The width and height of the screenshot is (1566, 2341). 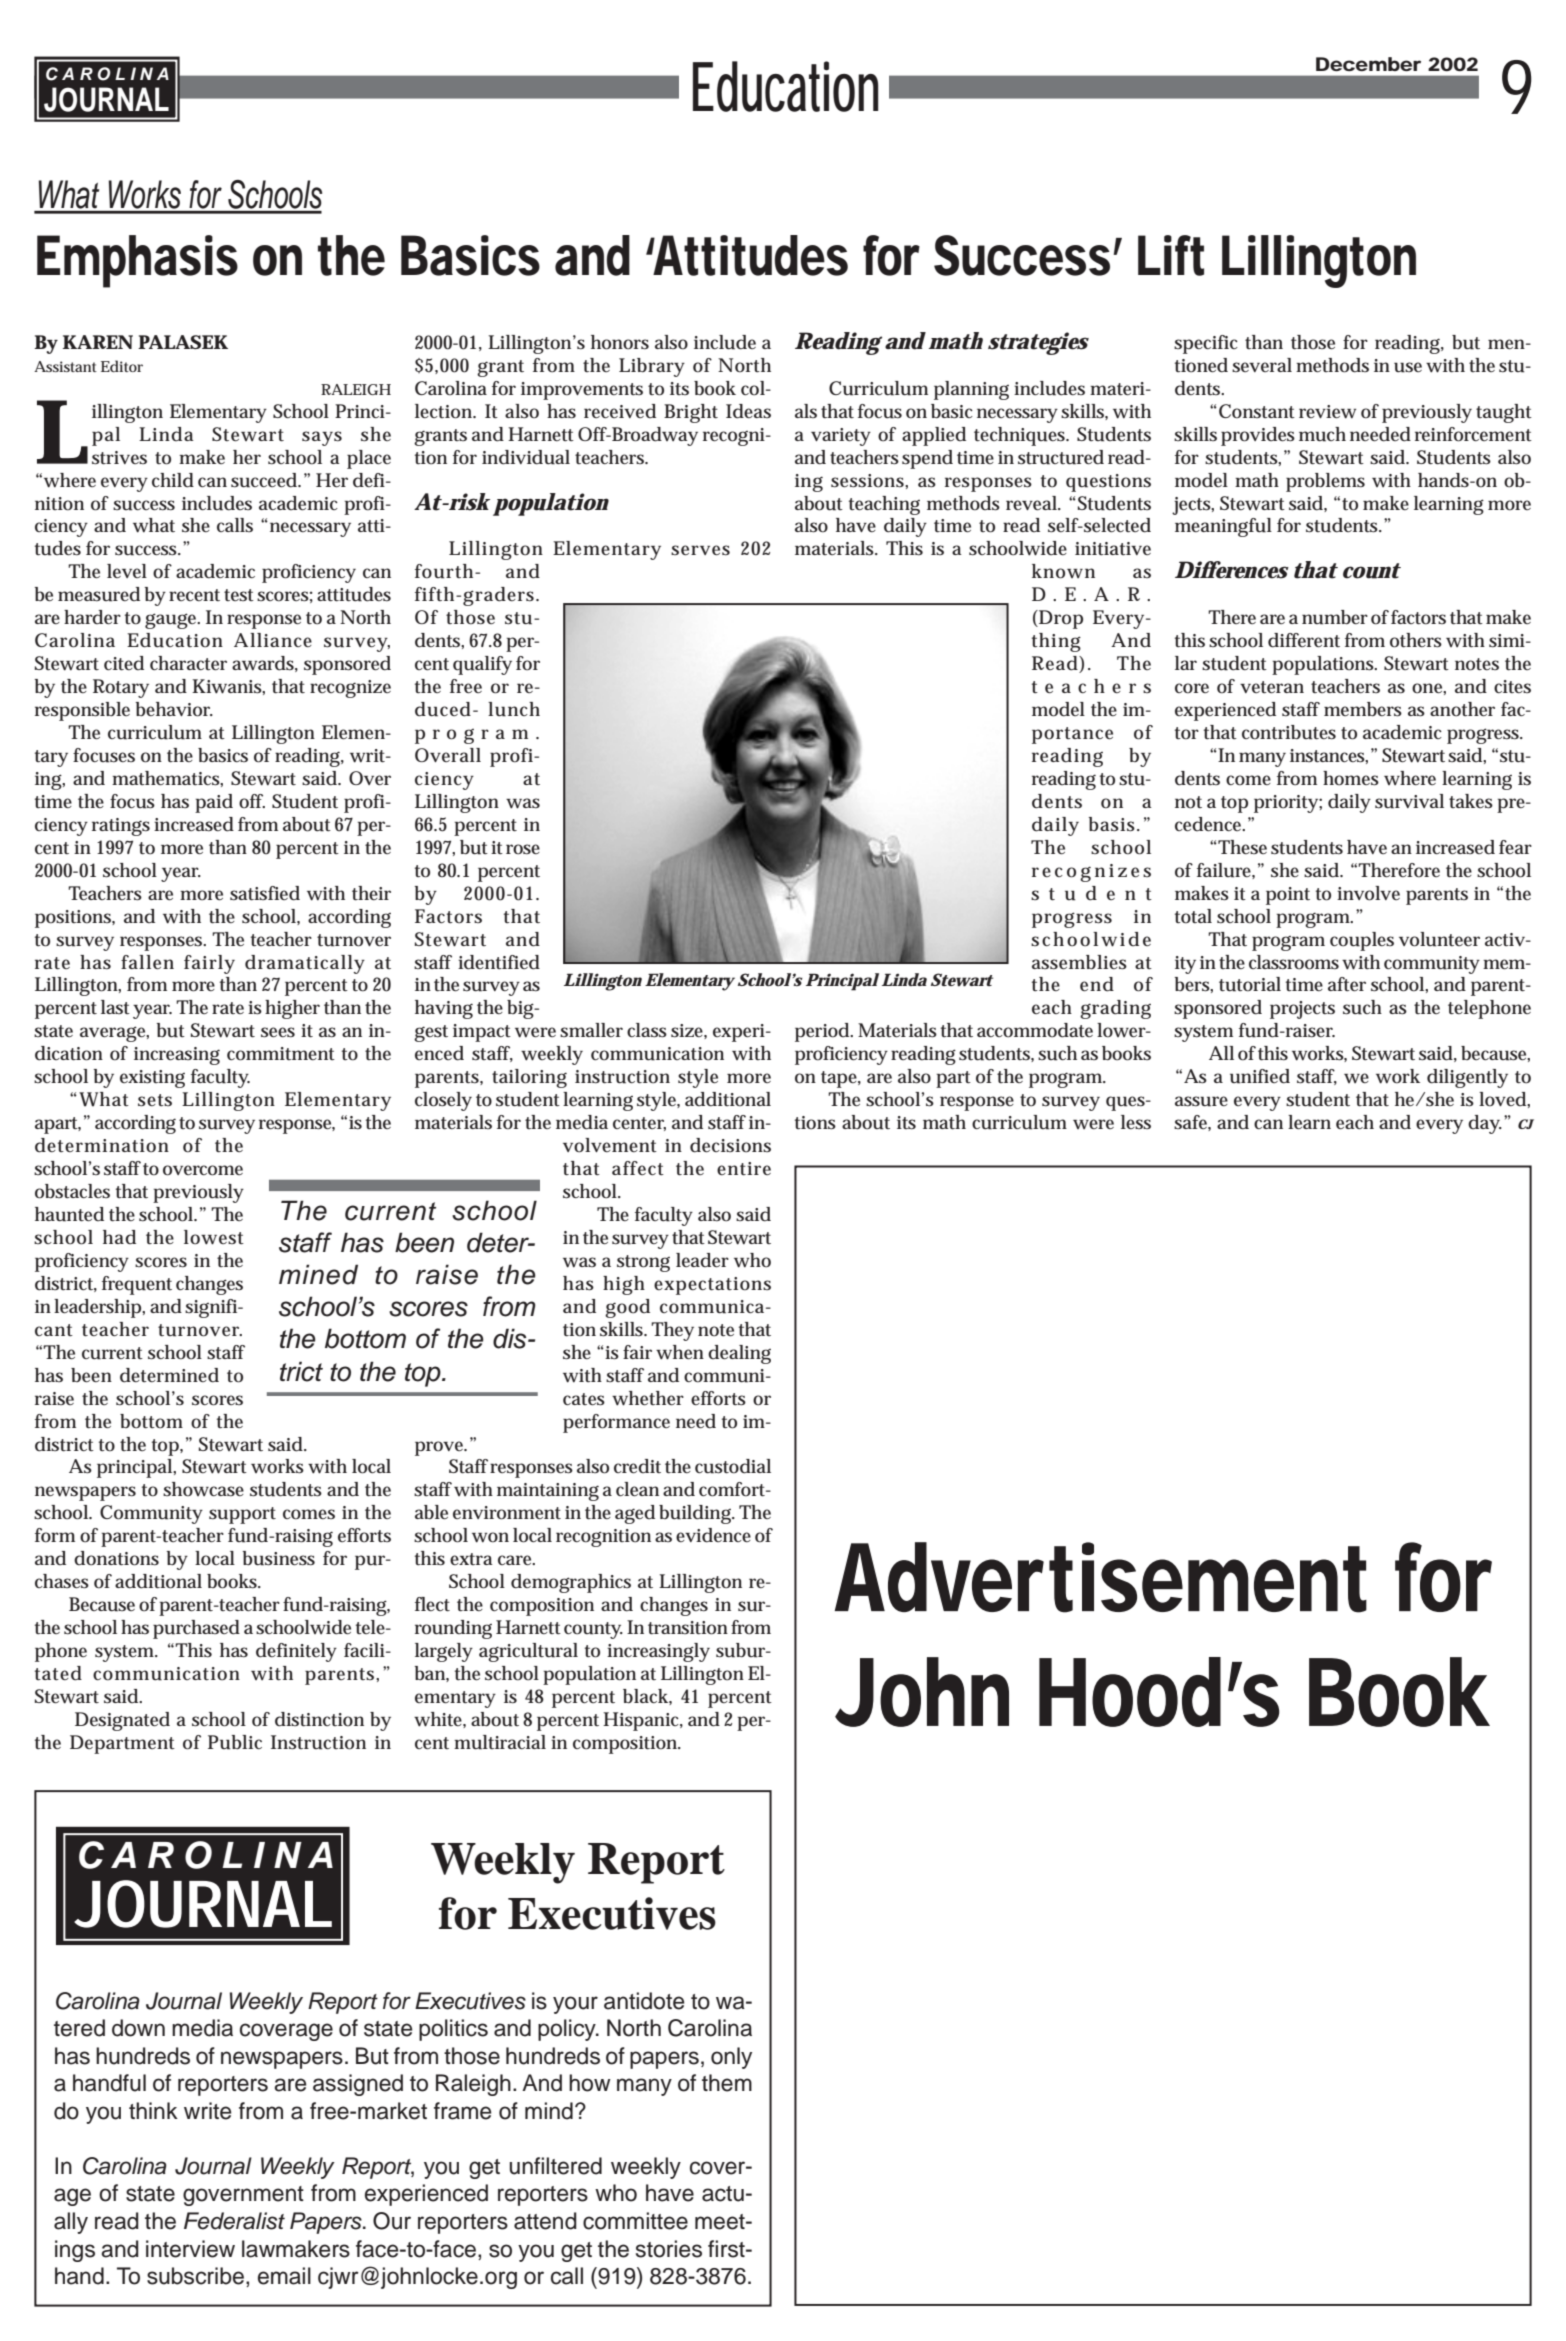 What do you see at coordinates (700, 550) in the screenshot?
I see `serves` at bounding box center [700, 550].
